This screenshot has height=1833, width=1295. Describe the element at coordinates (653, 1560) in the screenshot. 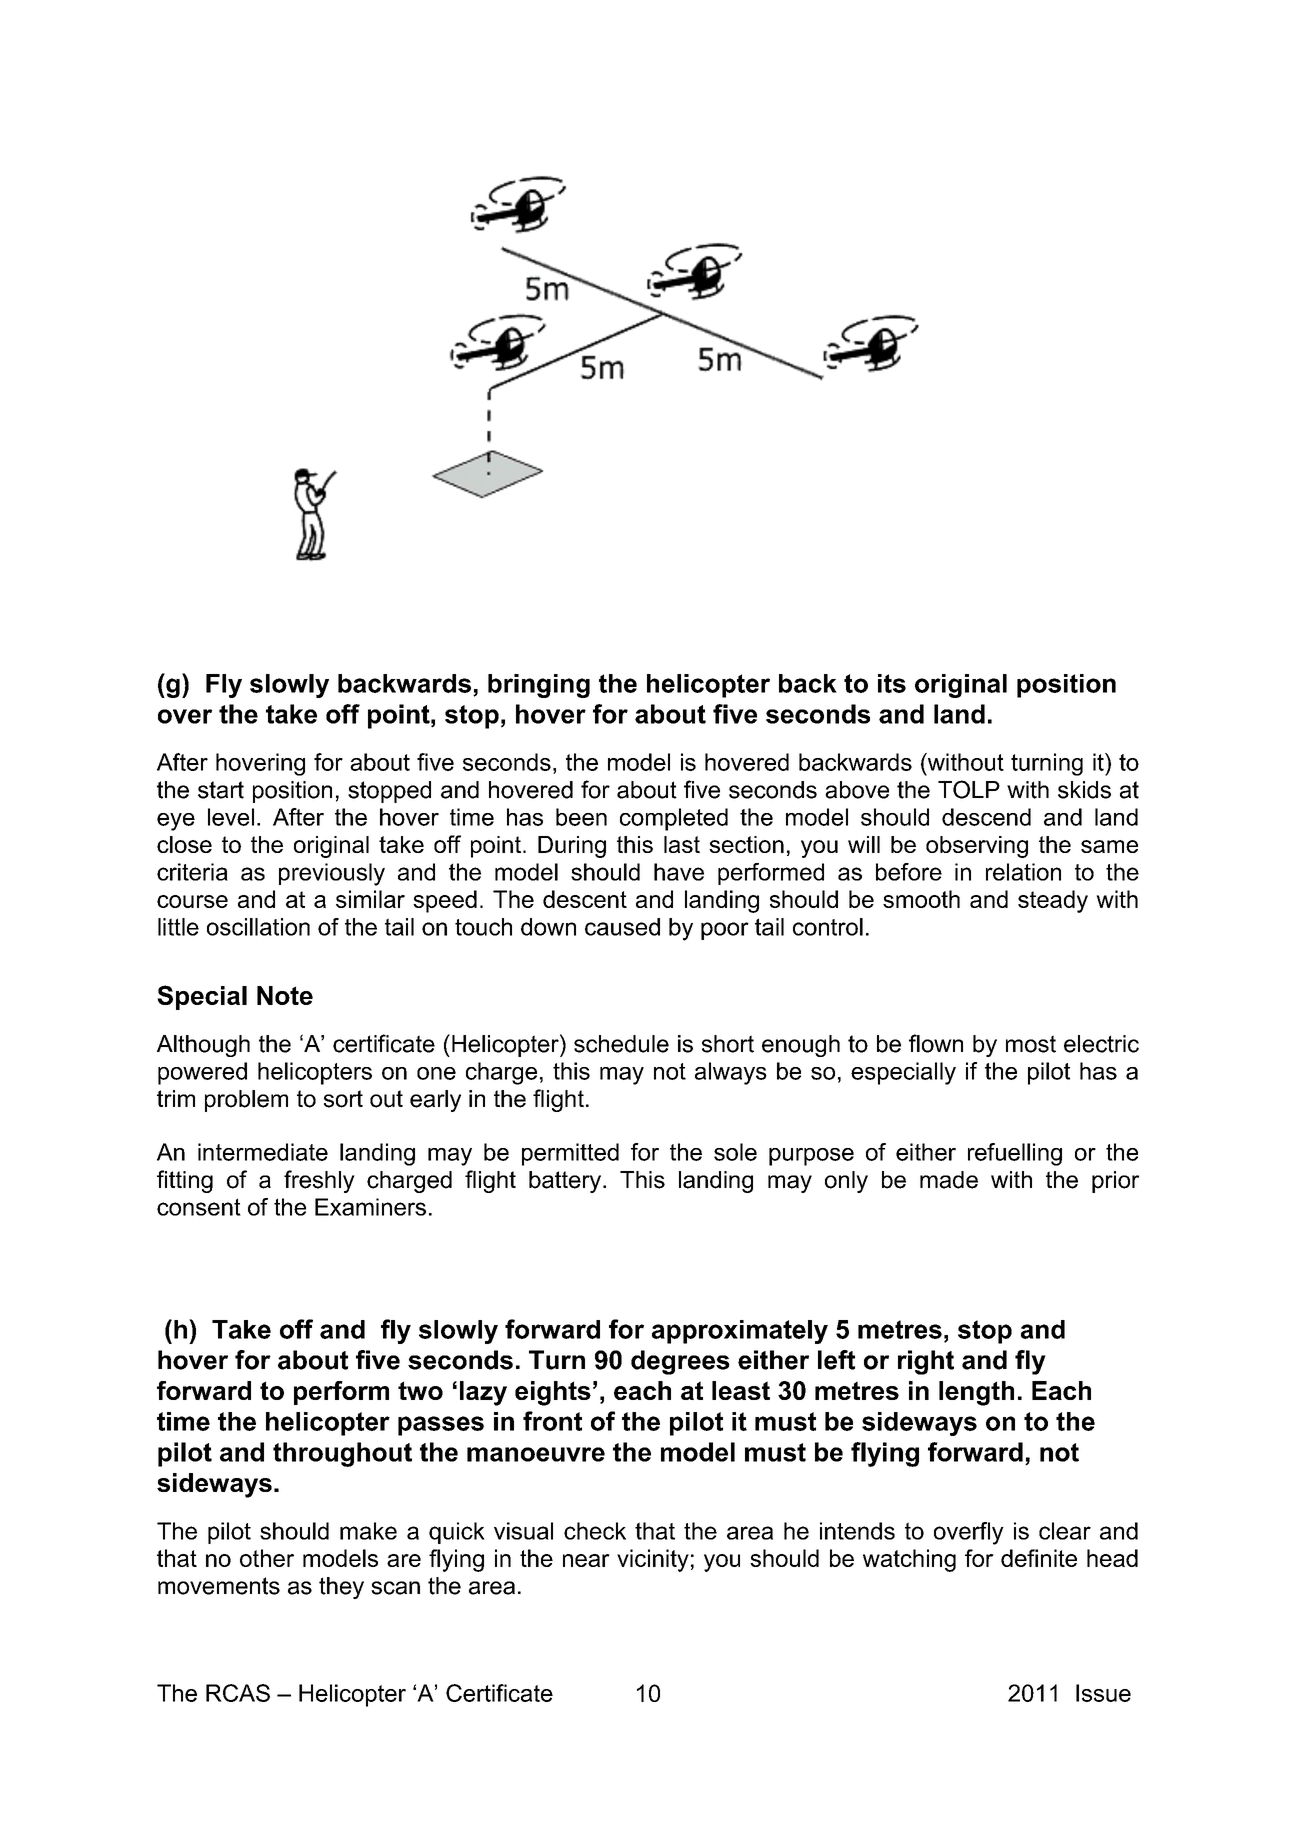

I see `vicinity` at that location.
